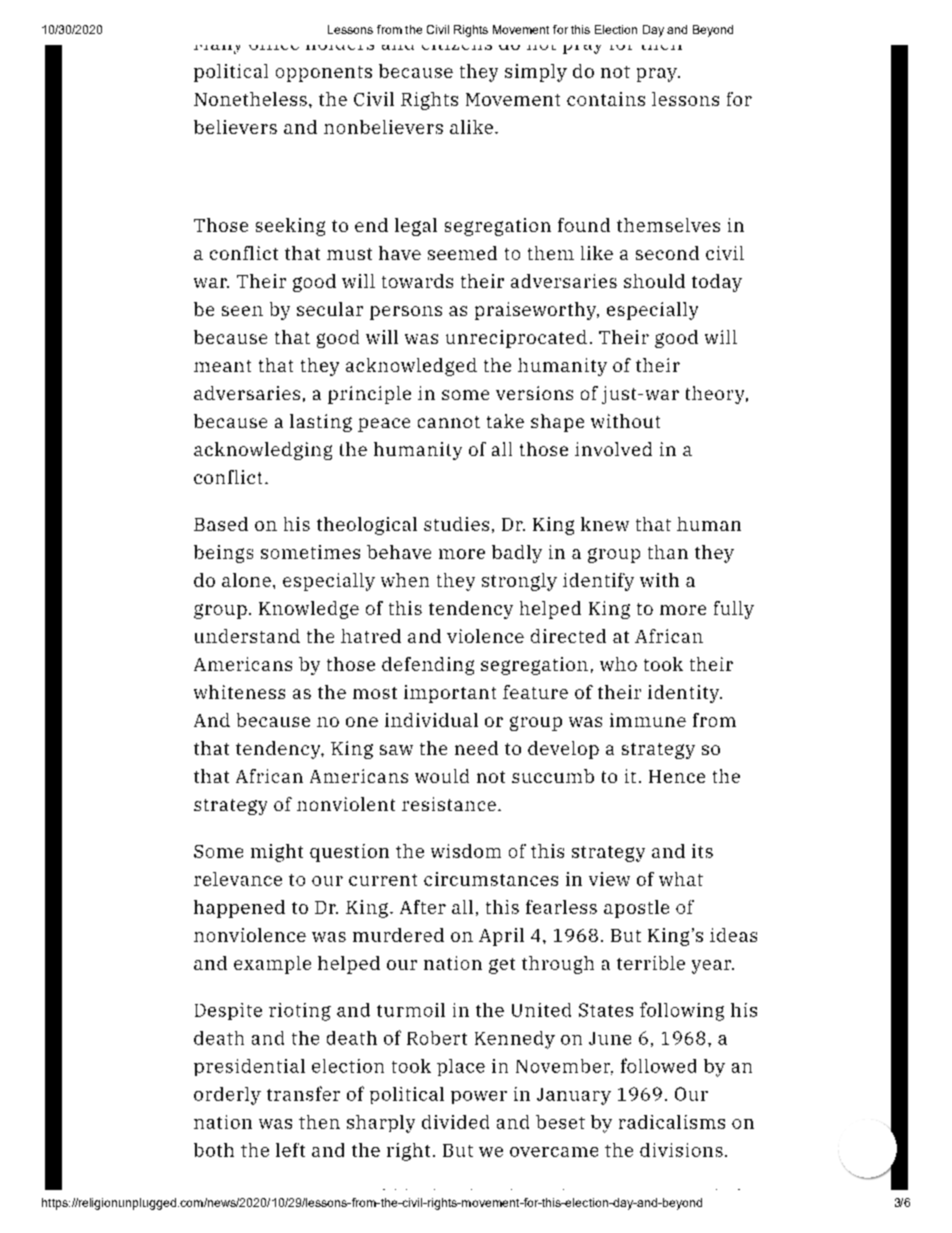 This screenshot has width=952, height=1233. Describe the element at coordinates (456, 41) in the screenshot. I see `citizens` at that location.
